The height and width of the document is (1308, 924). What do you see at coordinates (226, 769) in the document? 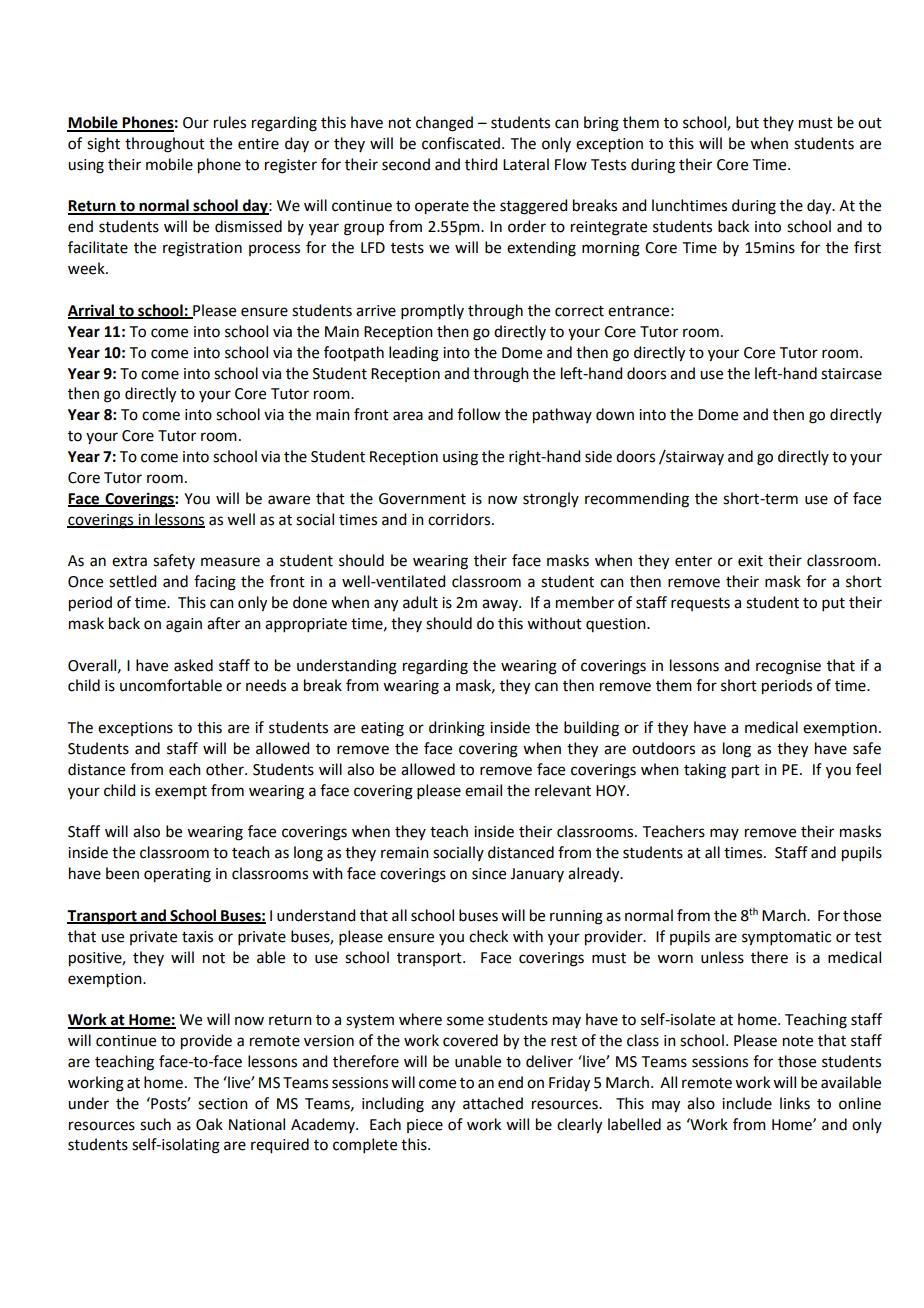
I see `other` at bounding box center [226, 769].
